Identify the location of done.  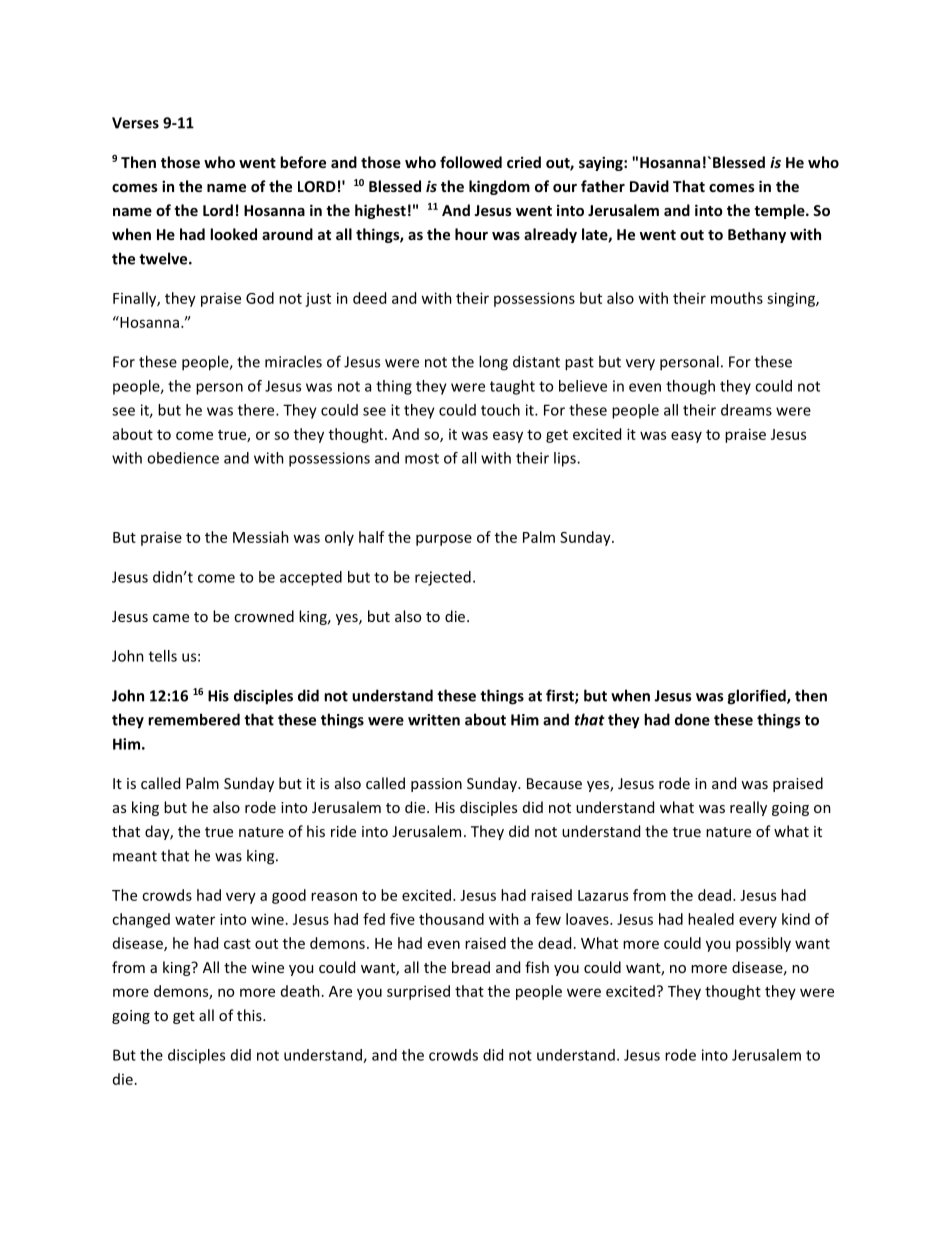
(692, 719).
